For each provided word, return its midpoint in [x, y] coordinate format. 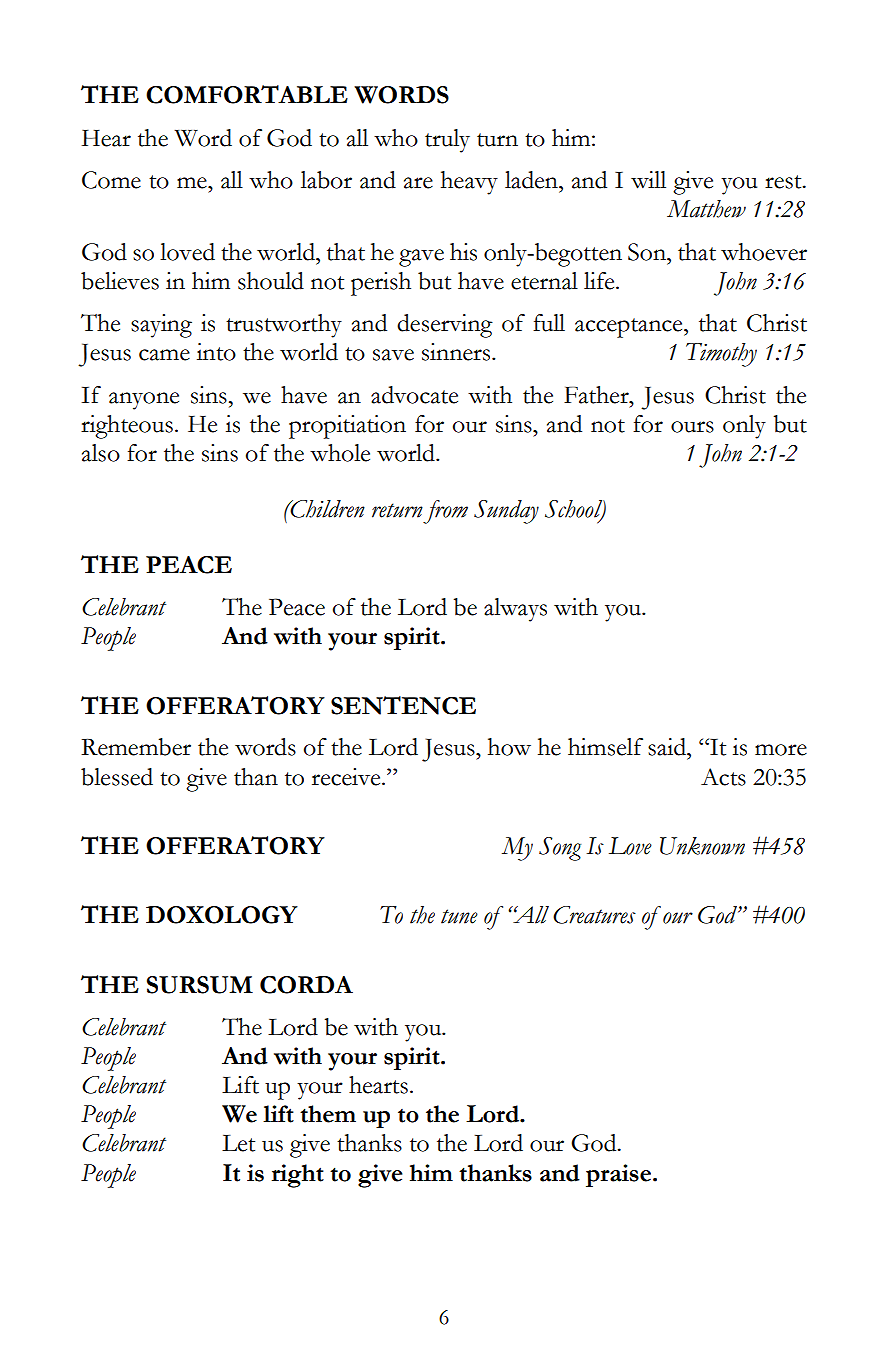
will [648, 180]
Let [238, 1143]
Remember [136, 747]
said [668, 747]
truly [447, 141]
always [515, 610]
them [328, 1114]
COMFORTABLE [247, 94]
